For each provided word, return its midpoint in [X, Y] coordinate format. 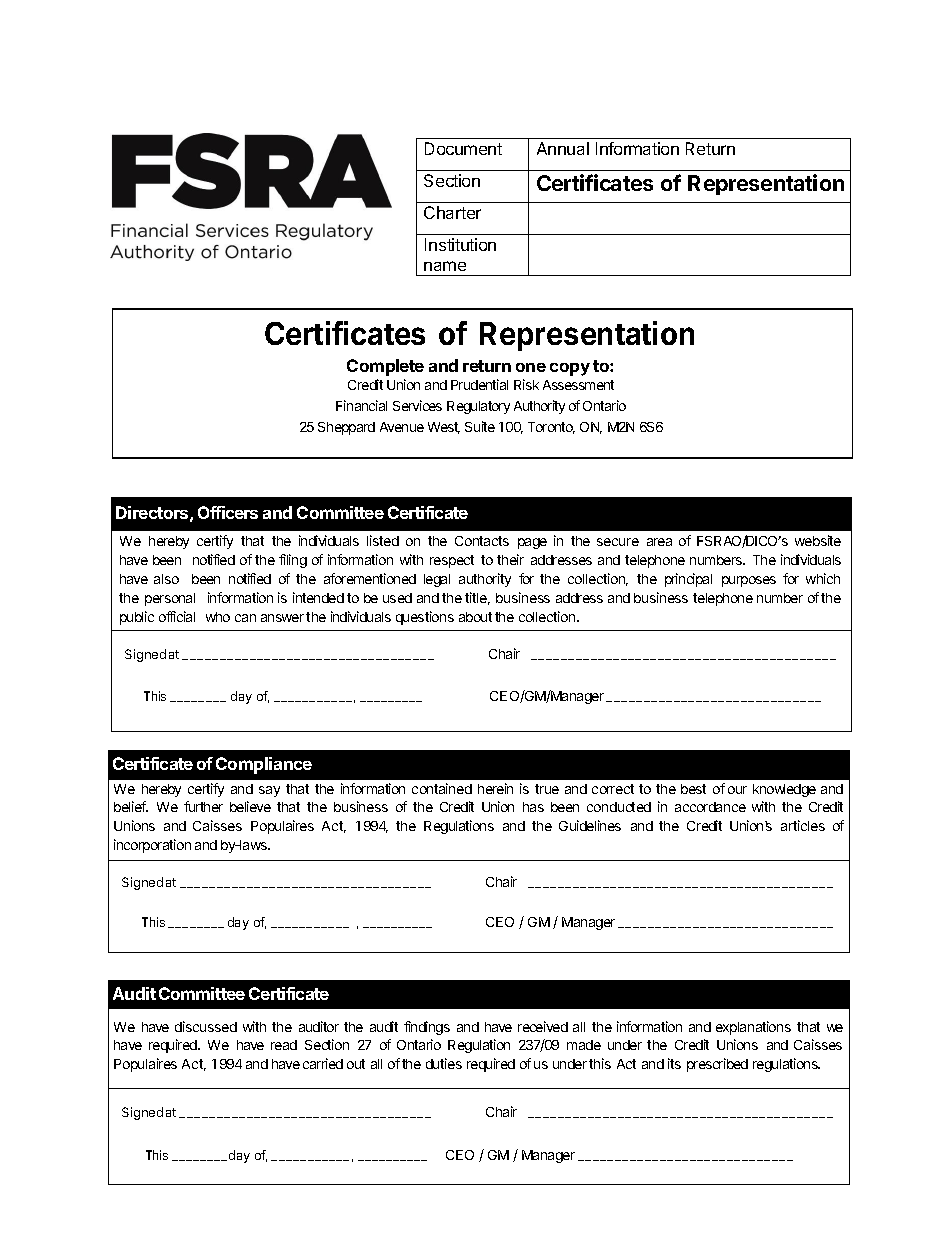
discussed [206, 1026]
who [218, 617]
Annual [563, 148]
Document [463, 148]
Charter [452, 212]
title [477, 598]
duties [444, 1063]
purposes [749, 581]
